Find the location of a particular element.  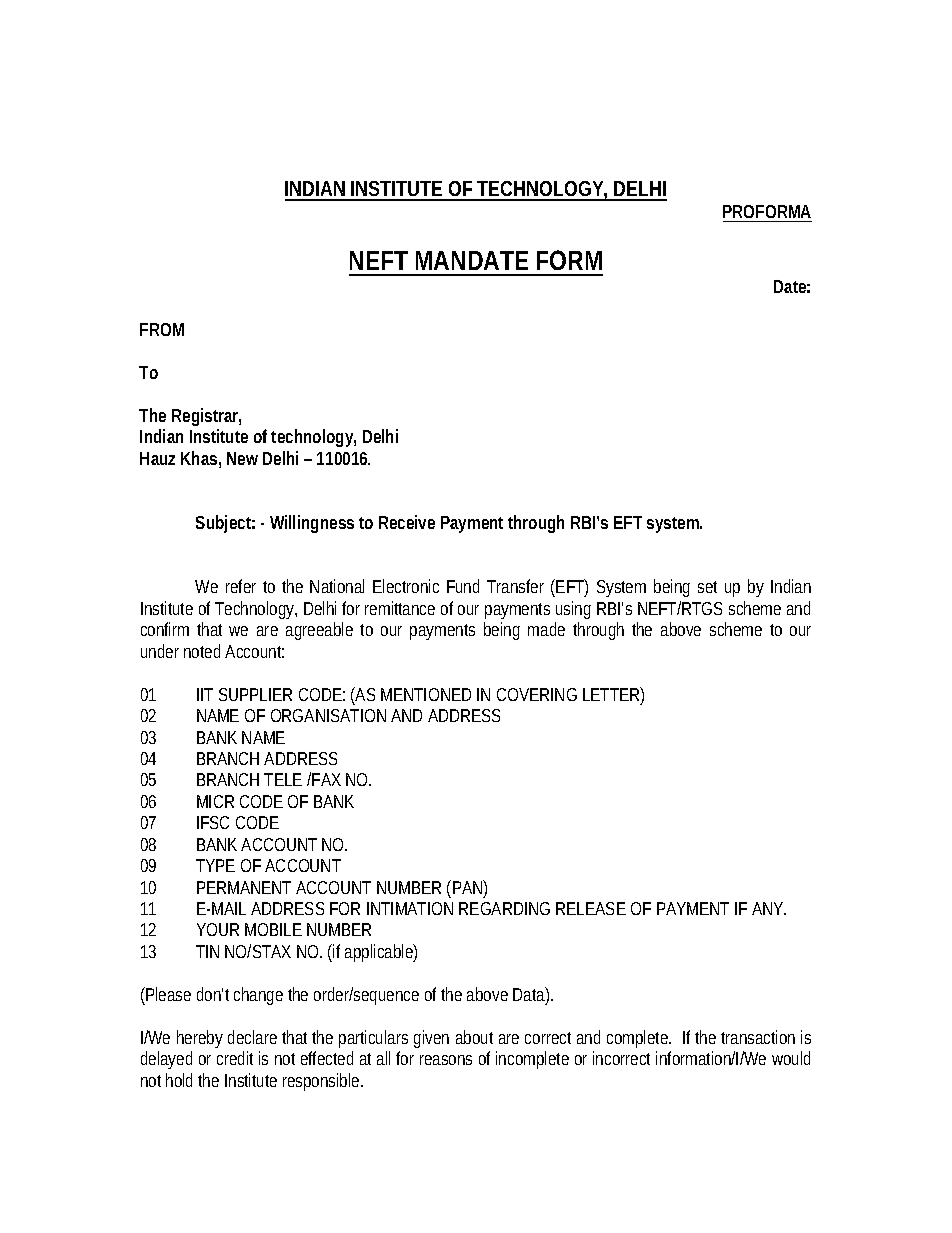

MENTIONED is located at coordinates (426, 694).
